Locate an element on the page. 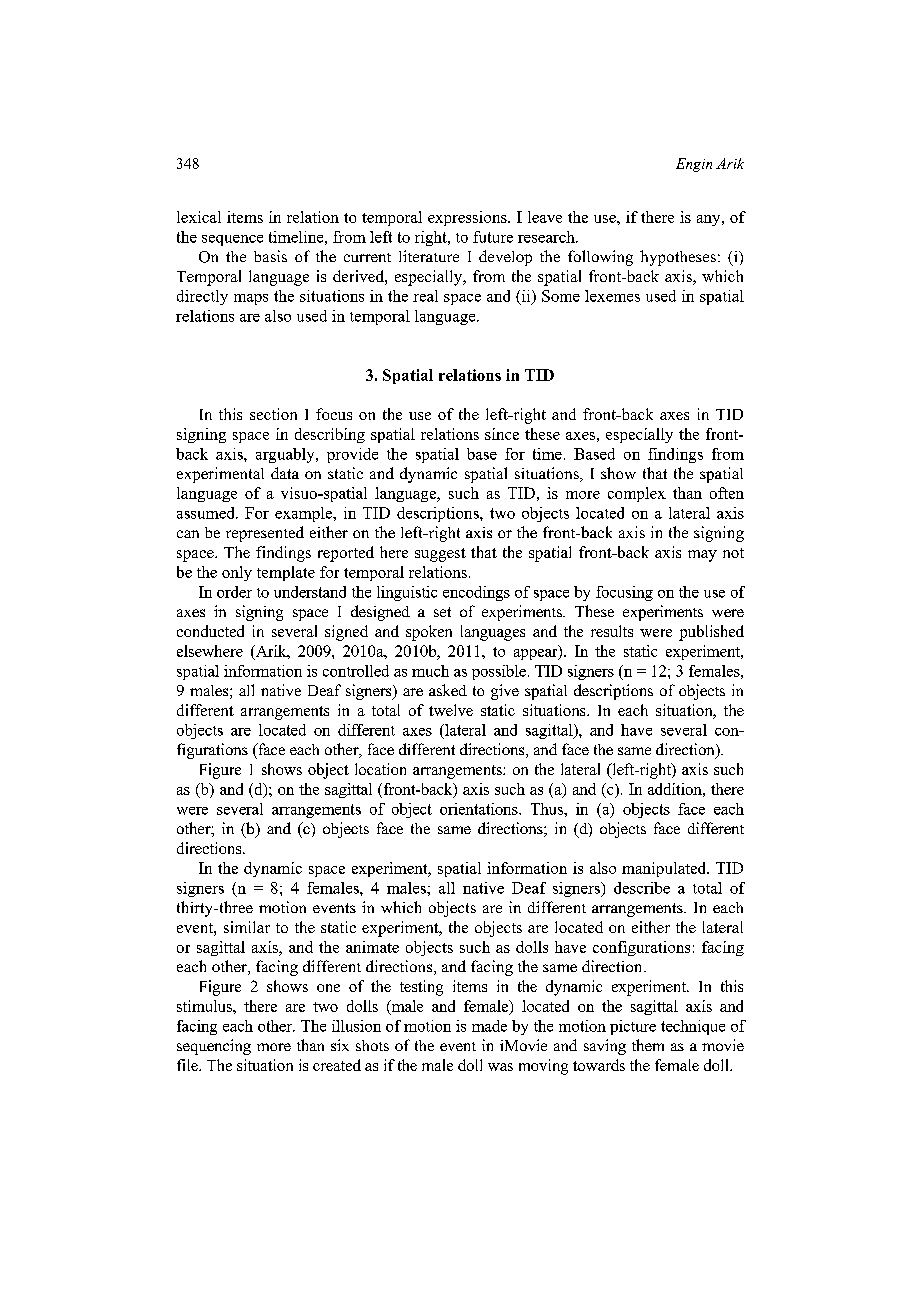 Image resolution: width=924 pixels, height=1308 pixels. published is located at coordinates (711, 633).
